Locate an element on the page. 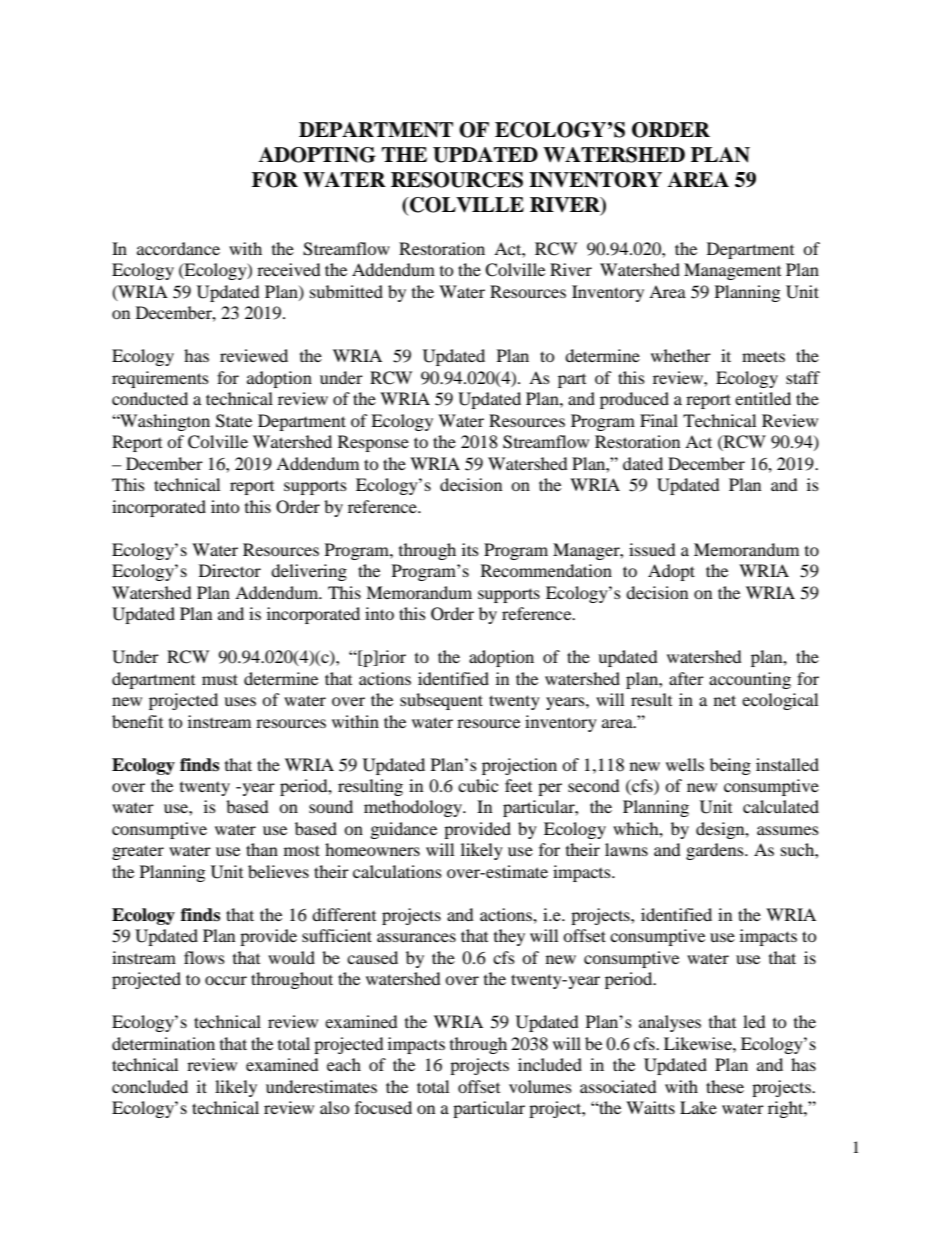  accounting is located at coordinates (750, 680).
